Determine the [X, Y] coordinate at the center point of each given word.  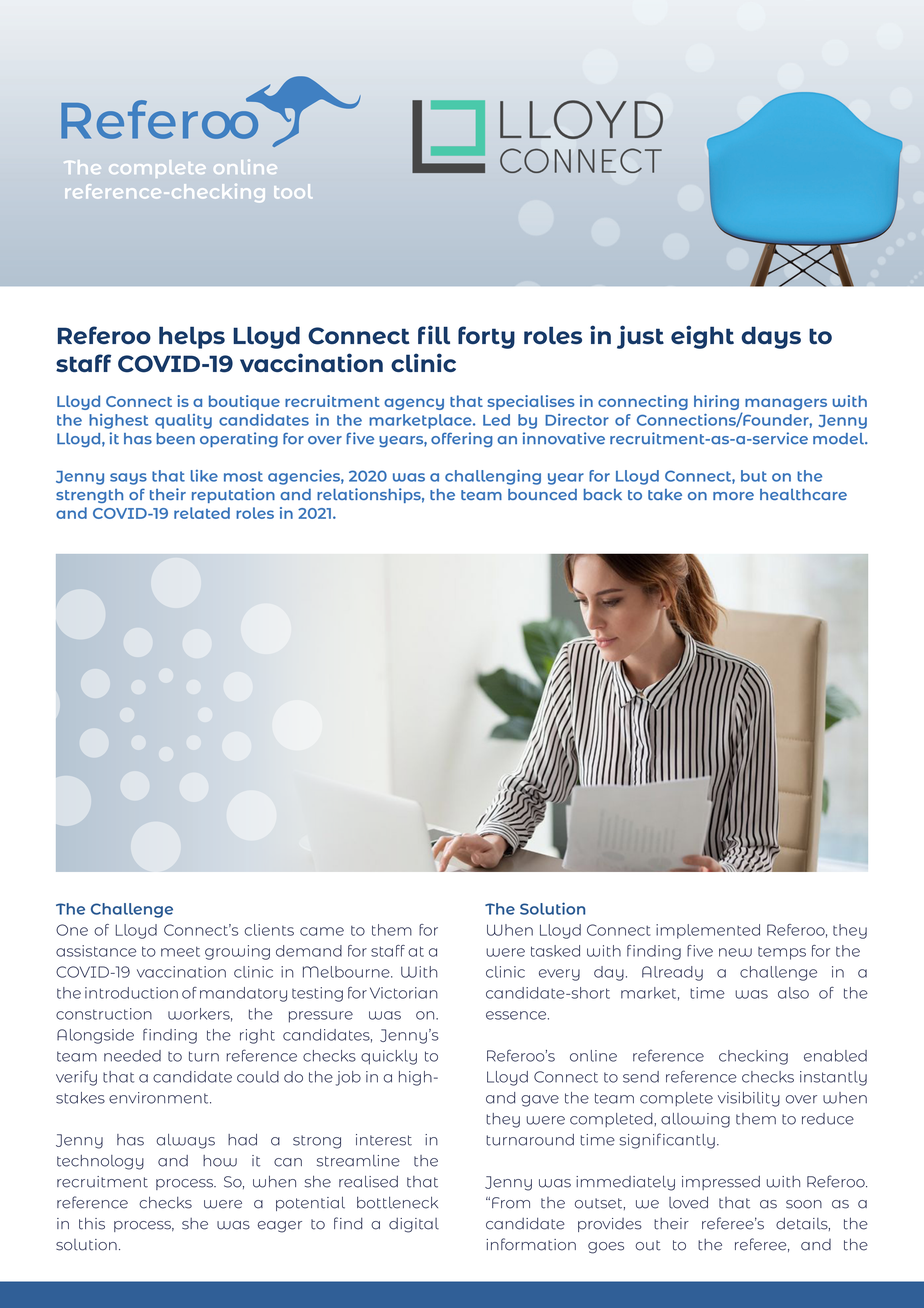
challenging [493, 477]
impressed [721, 1183]
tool [293, 191]
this [92, 1223]
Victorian [404, 993]
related [202, 513]
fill [434, 334]
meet [180, 951]
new [735, 952]
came [322, 931]
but [754, 476]
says [128, 479]
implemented [708, 931]
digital [414, 1225]
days [771, 337]
